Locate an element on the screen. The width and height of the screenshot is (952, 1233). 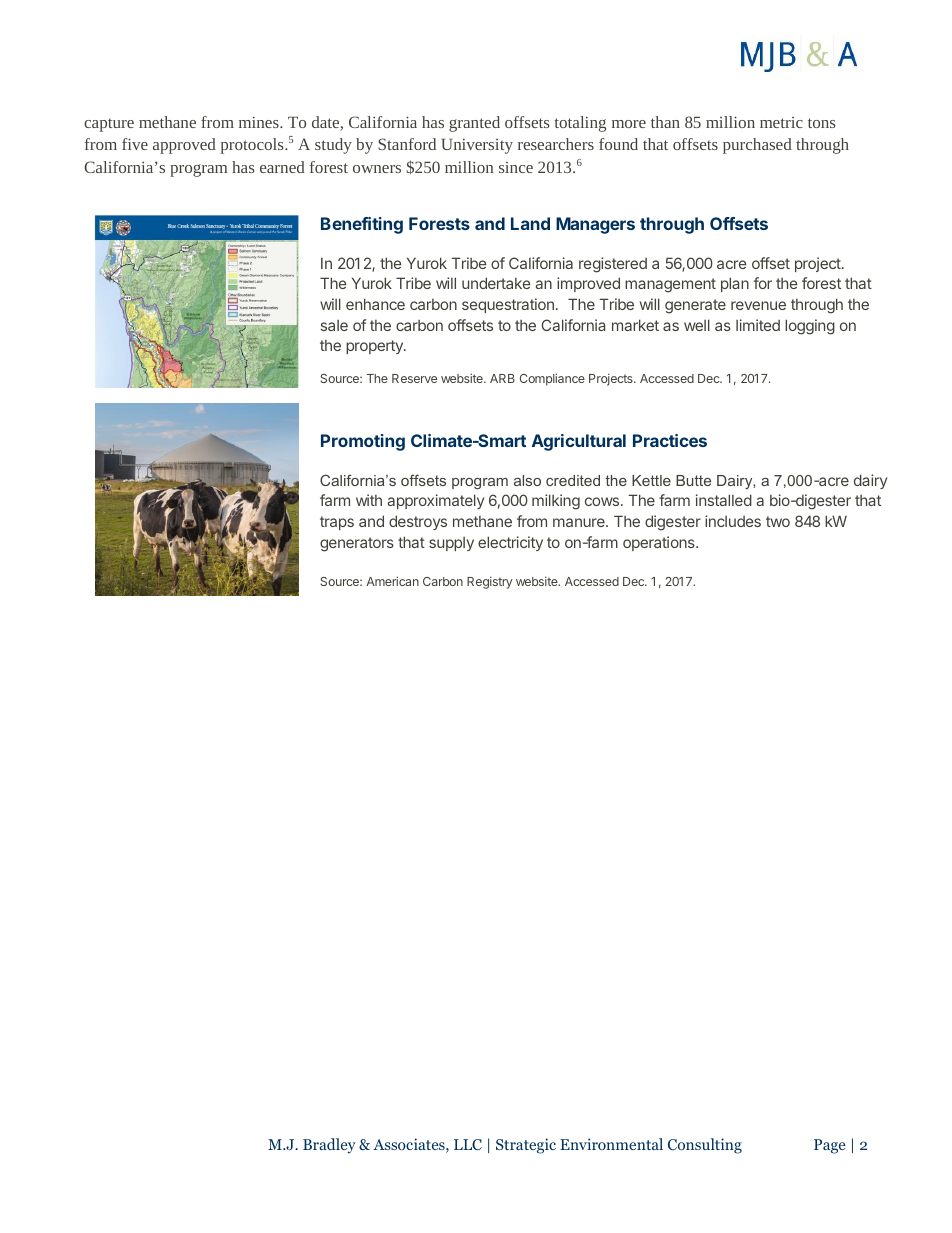
purchased is located at coordinates (757, 146).
